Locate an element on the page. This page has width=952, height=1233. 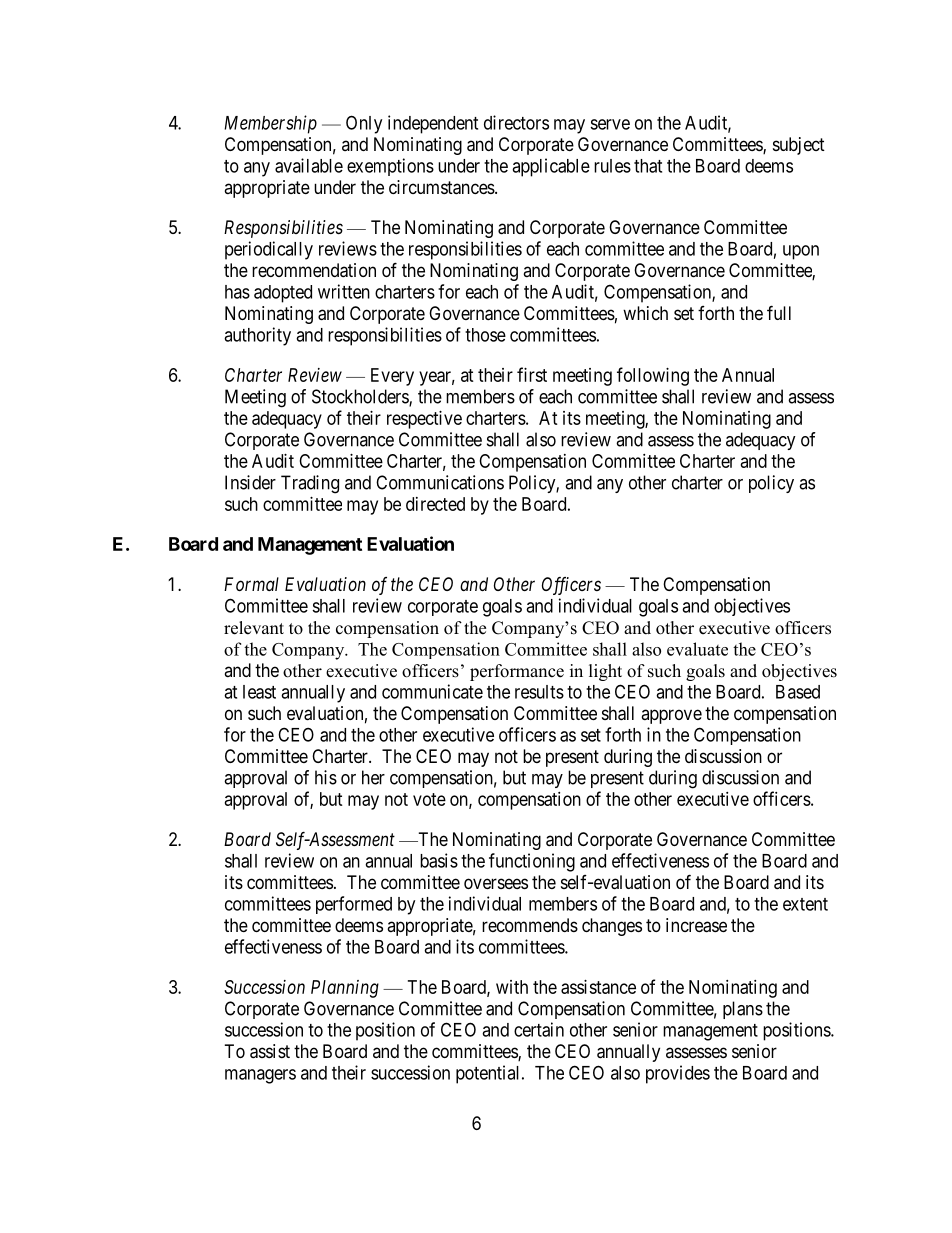
directors is located at coordinates (516, 122).
